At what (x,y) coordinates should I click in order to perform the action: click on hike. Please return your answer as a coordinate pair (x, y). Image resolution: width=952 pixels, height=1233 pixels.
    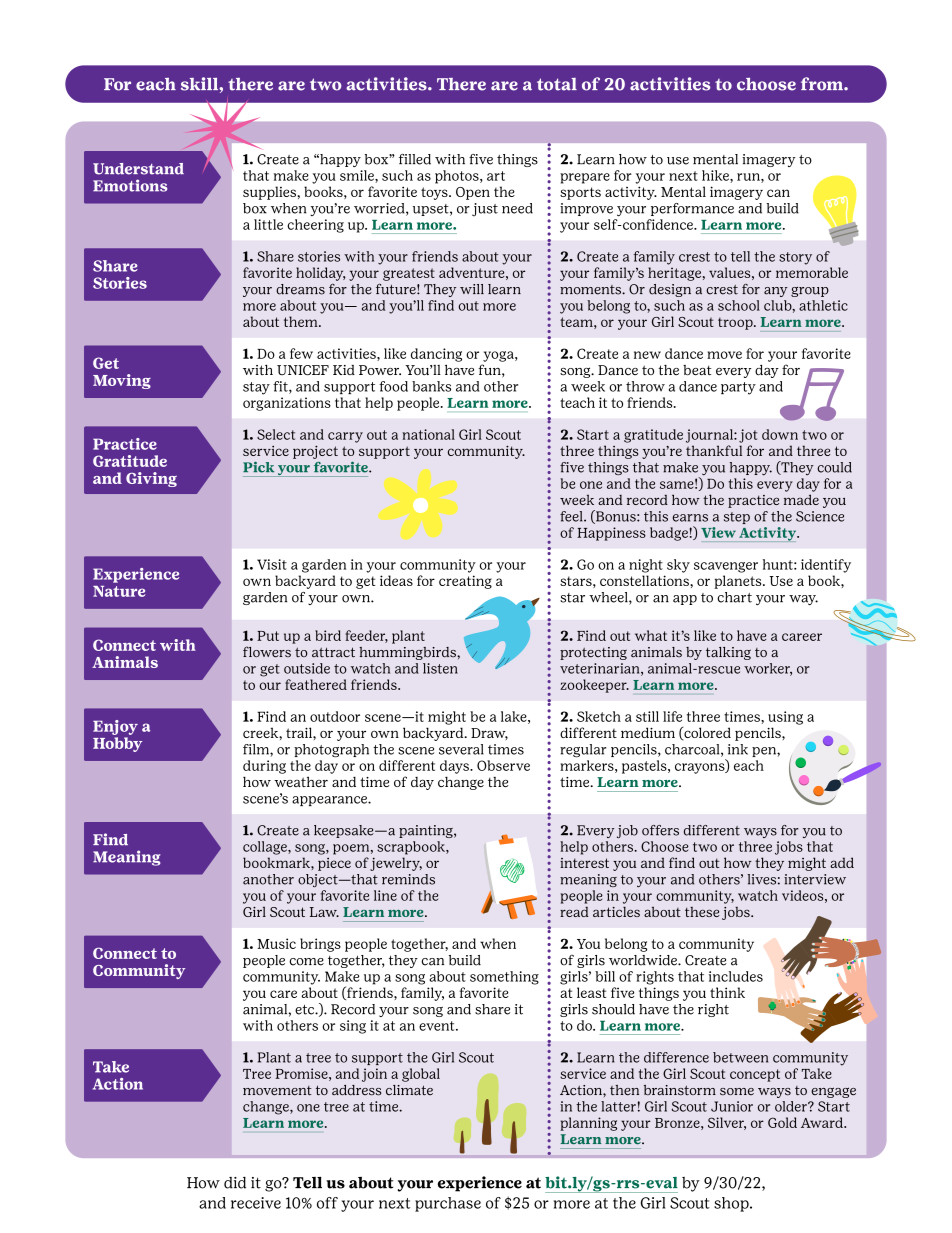
    Looking at the image, I should click on (716, 176).
